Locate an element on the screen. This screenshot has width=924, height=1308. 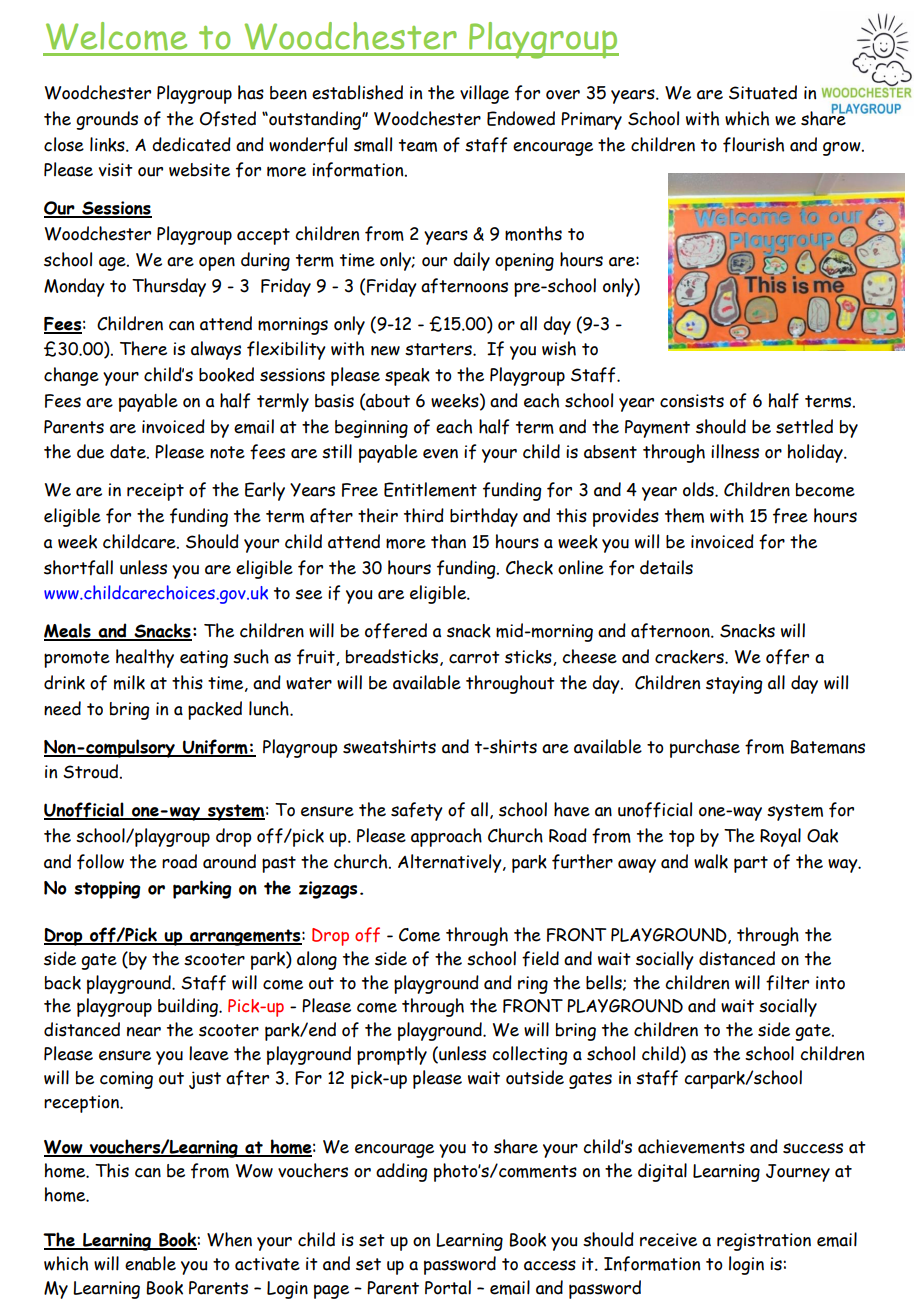
enable is located at coordinates (150, 1263).
